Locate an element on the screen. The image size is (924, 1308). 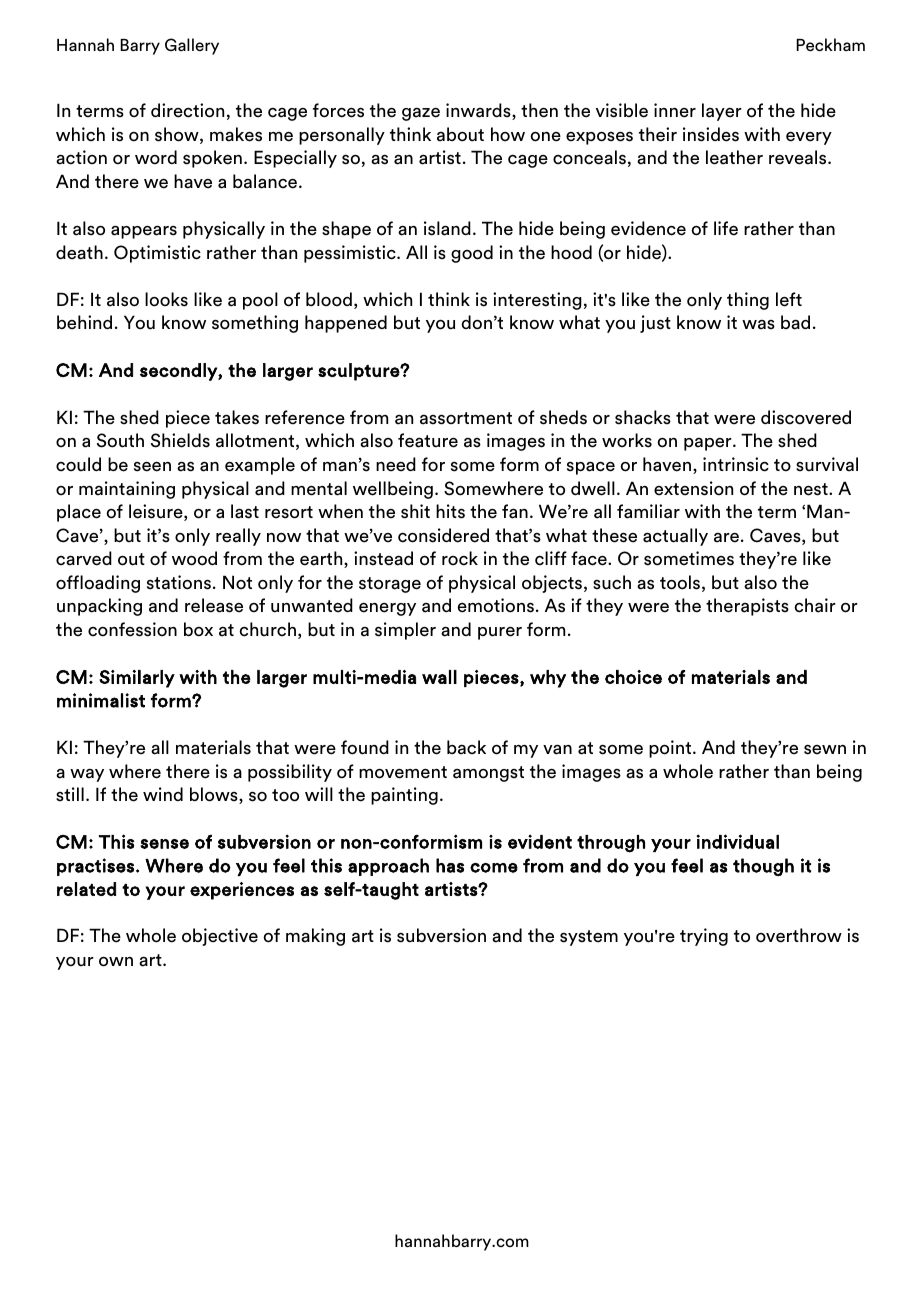
therapists is located at coordinates (747, 607).
